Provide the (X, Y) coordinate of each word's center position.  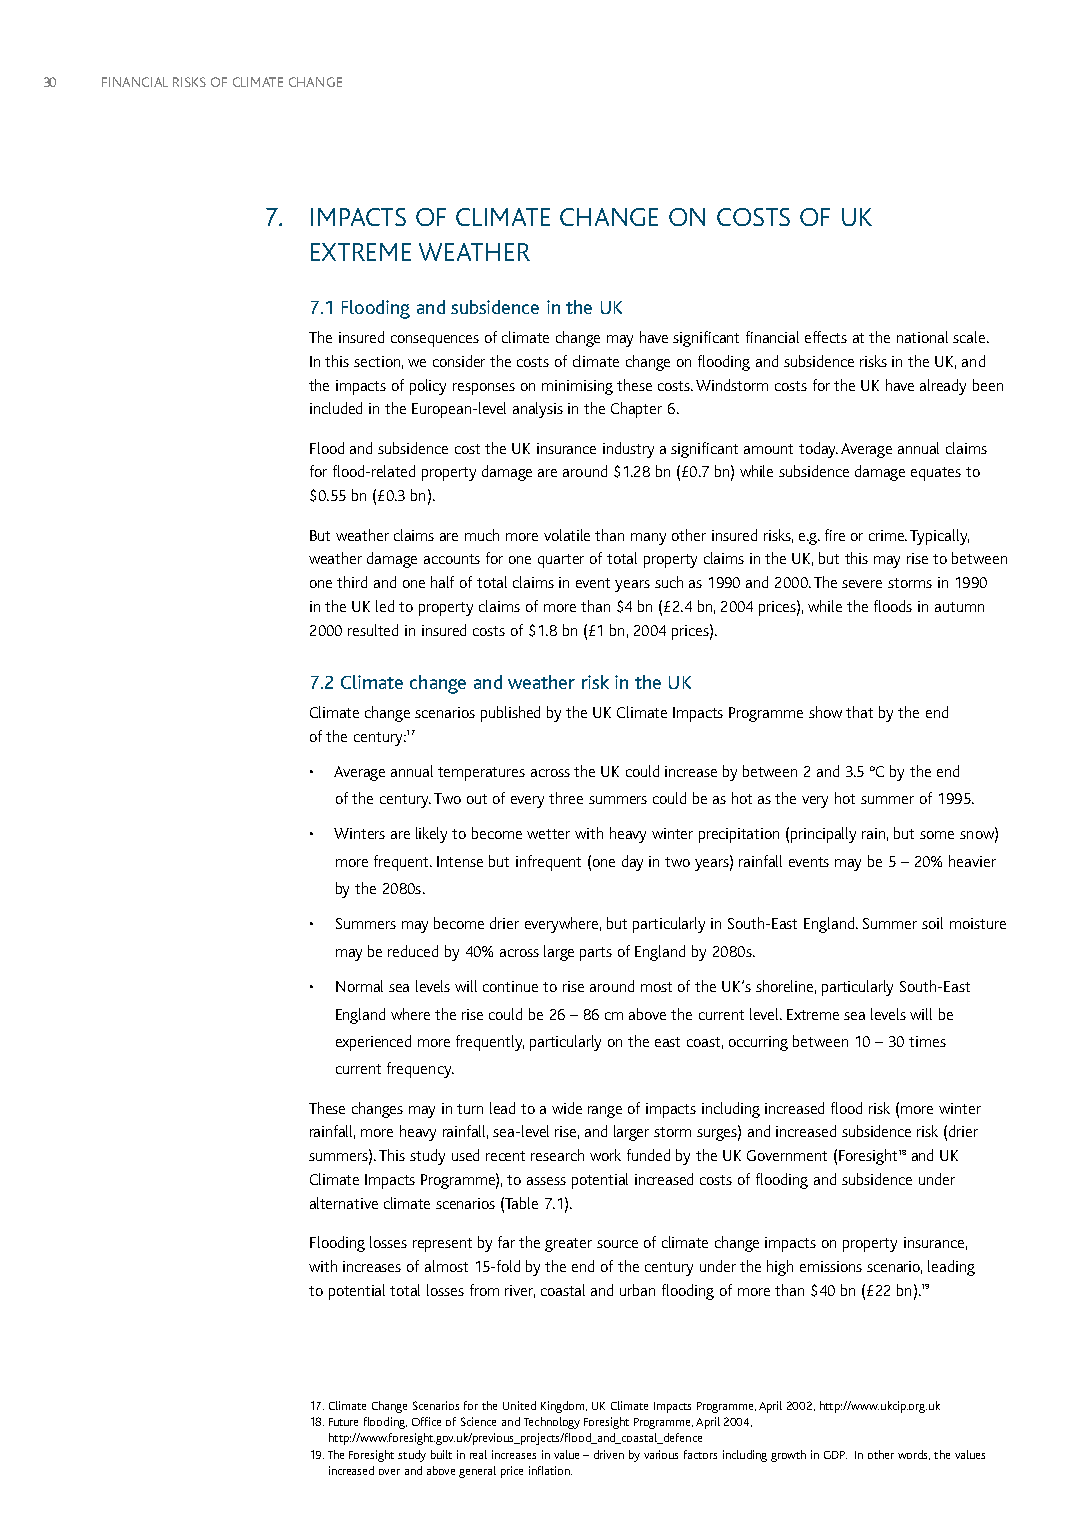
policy (428, 387)
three (566, 798)
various (661, 1454)
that (859, 712)
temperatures (481, 774)
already (943, 387)
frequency (420, 1070)
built (441, 1454)
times (927, 1041)
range (605, 1112)
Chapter (636, 410)
